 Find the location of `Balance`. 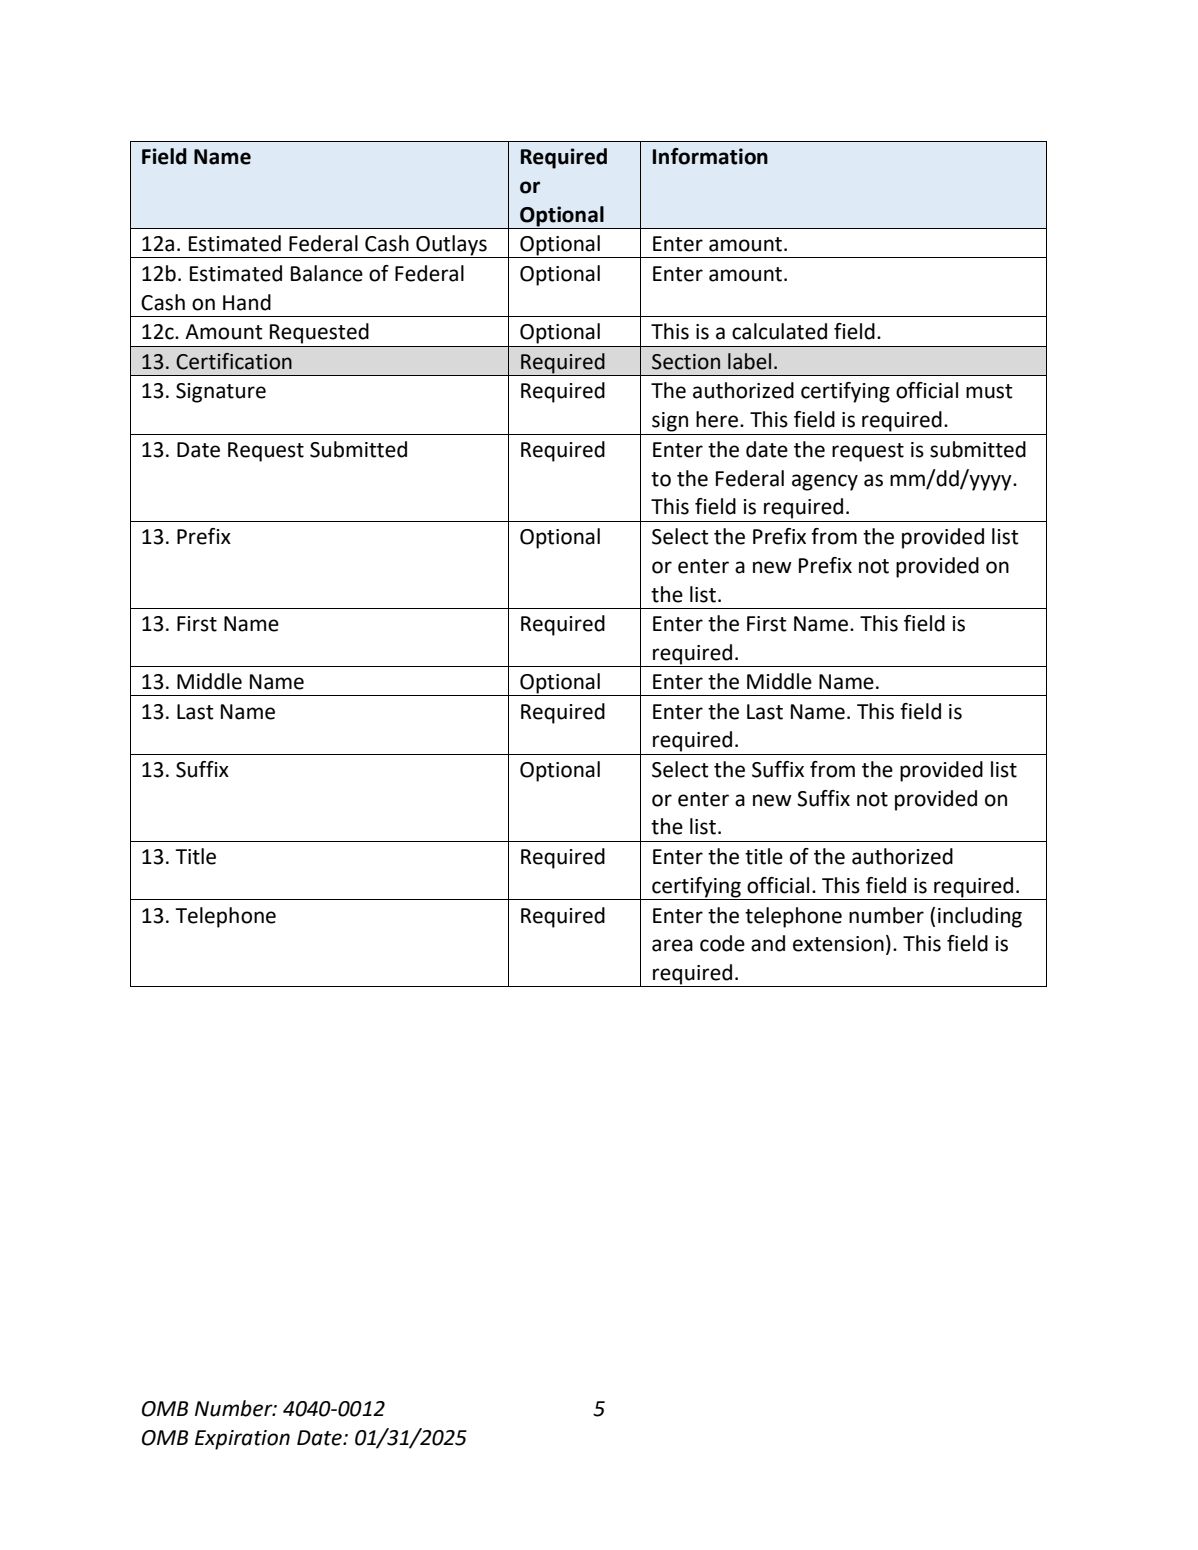

Balance is located at coordinates (327, 273).
